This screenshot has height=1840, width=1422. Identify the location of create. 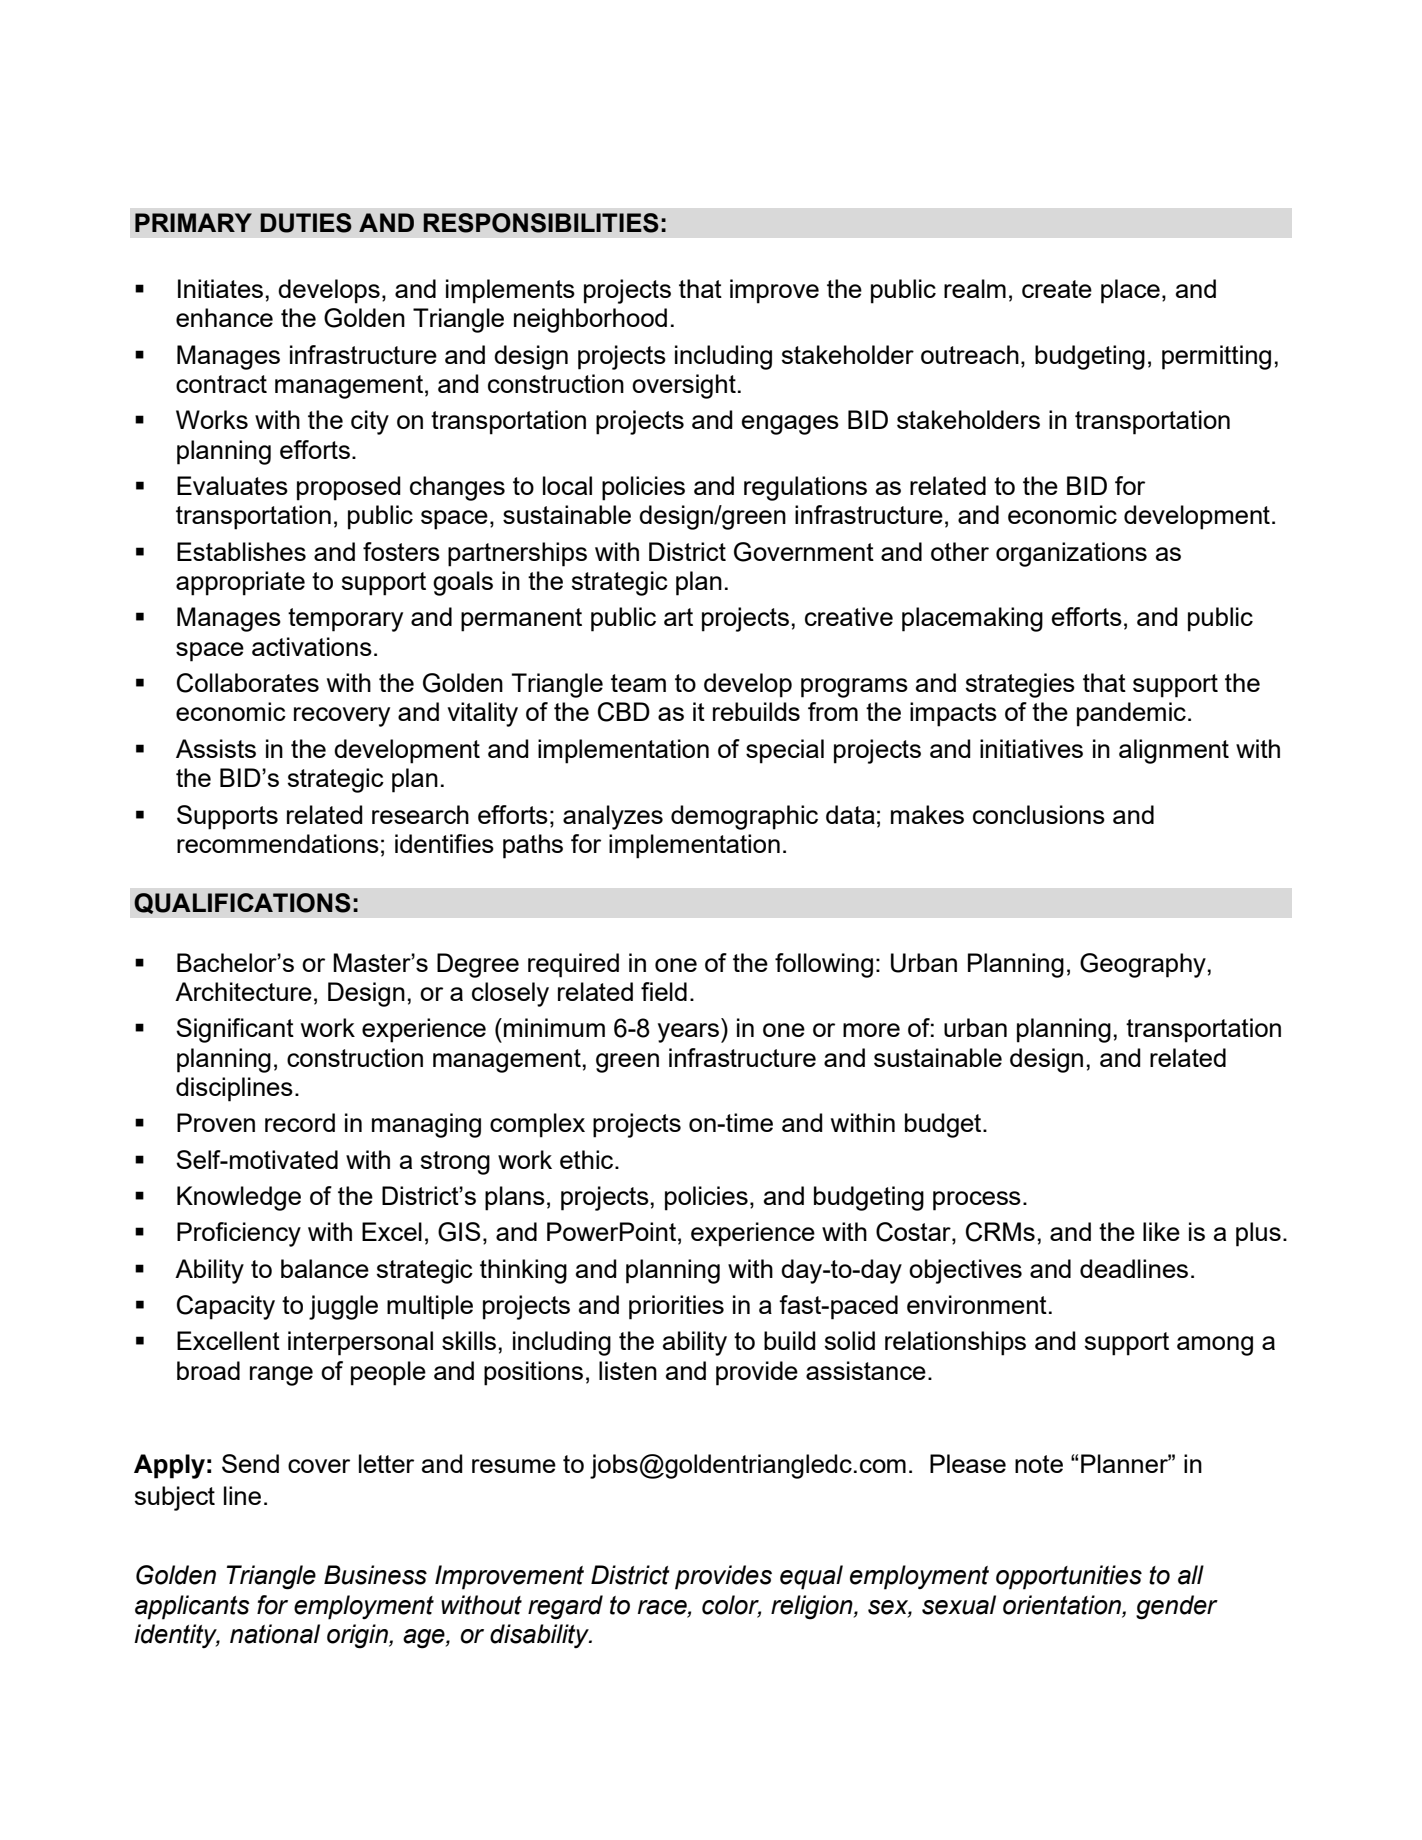
(1057, 289).
